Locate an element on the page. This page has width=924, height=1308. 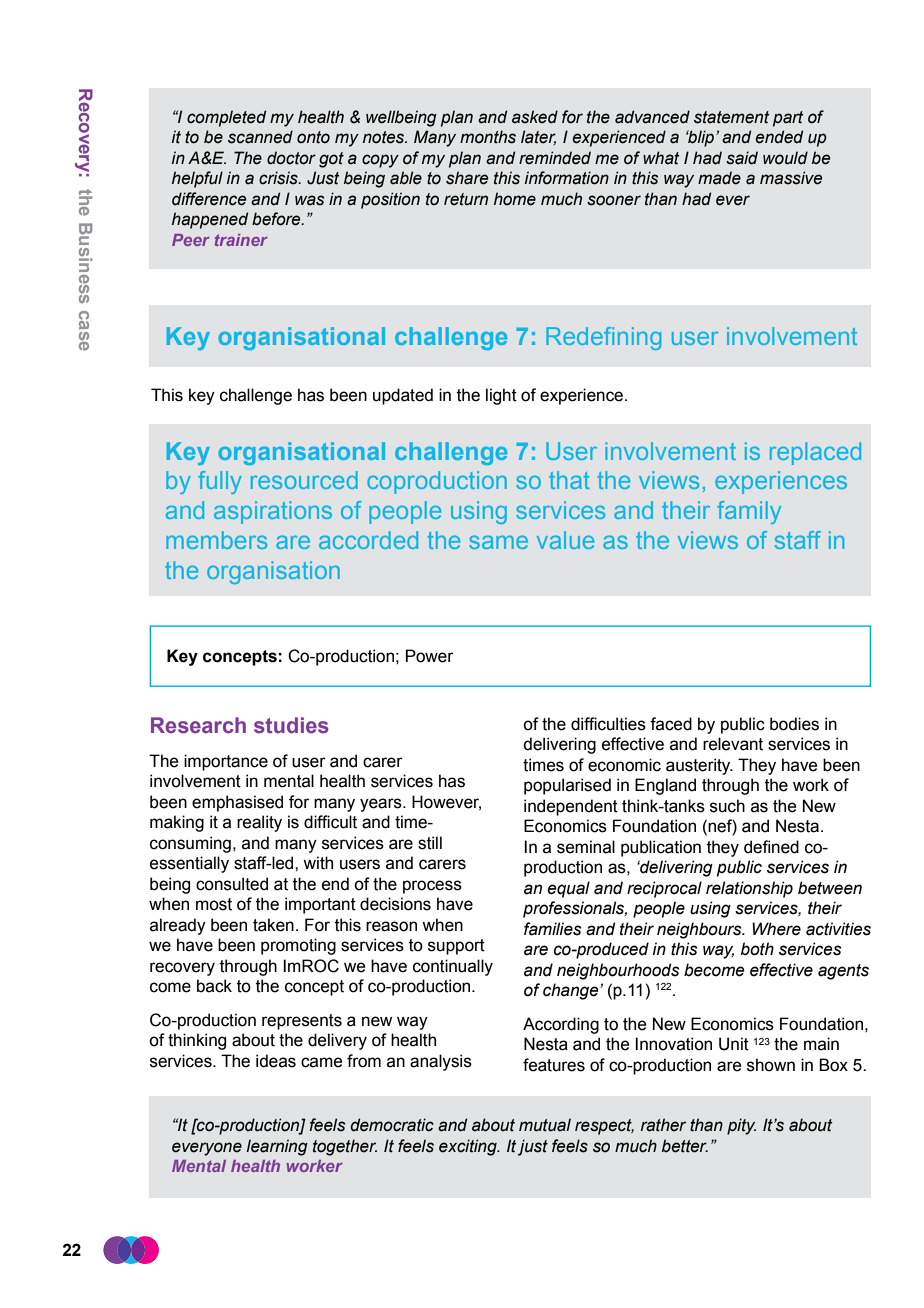
ended is located at coordinates (779, 137).
